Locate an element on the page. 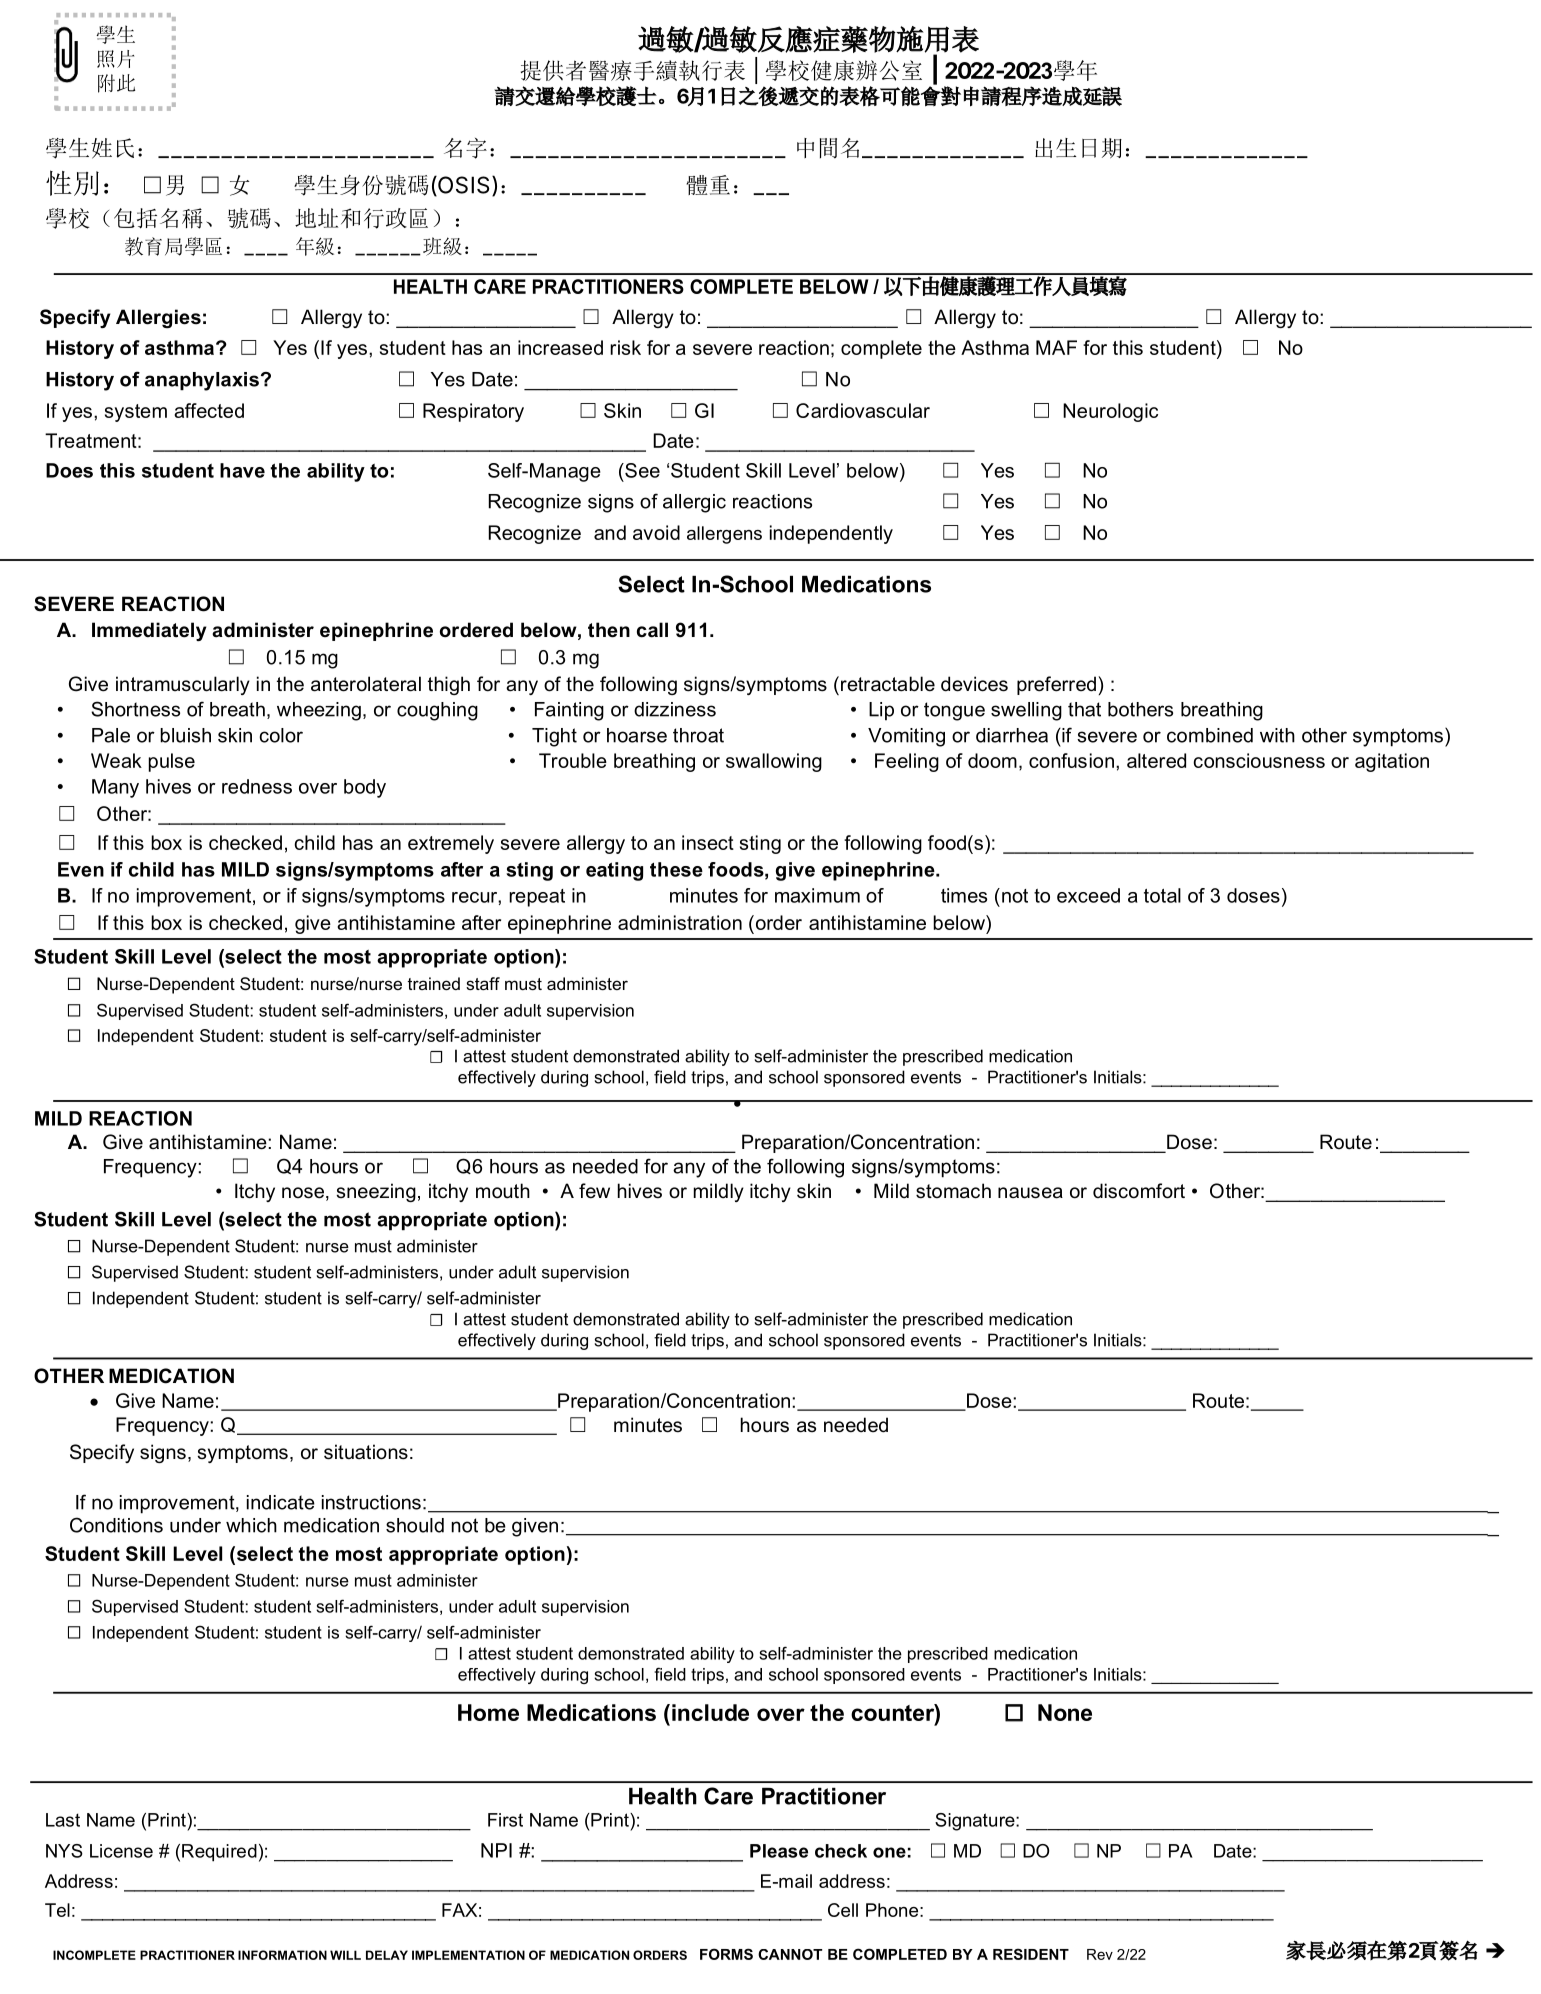 The height and width of the document is (1994, 1541). anaphylaxis is located at coordinates (202, 381).
